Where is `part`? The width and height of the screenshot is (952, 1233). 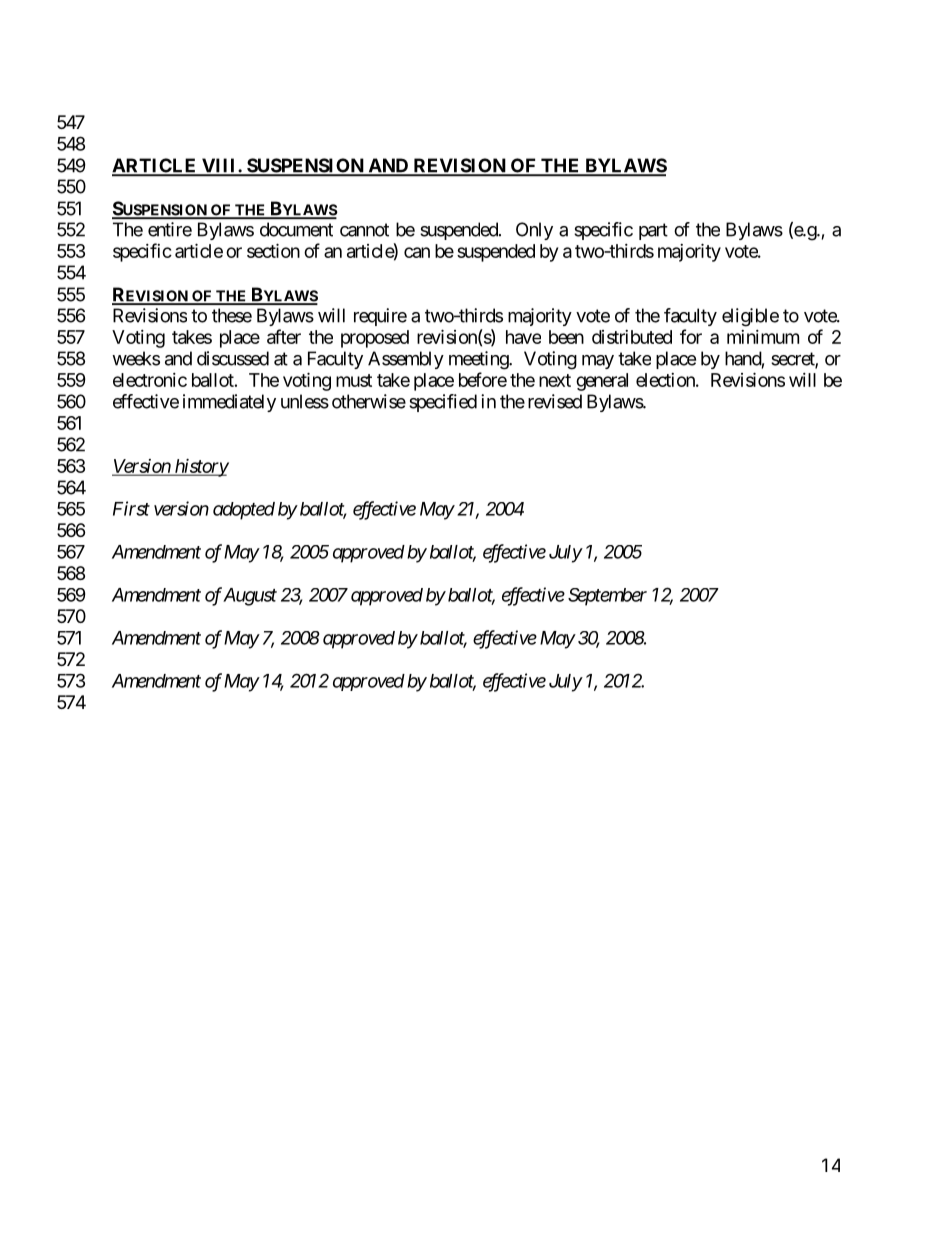
part is located at coordinates (653, 231).
